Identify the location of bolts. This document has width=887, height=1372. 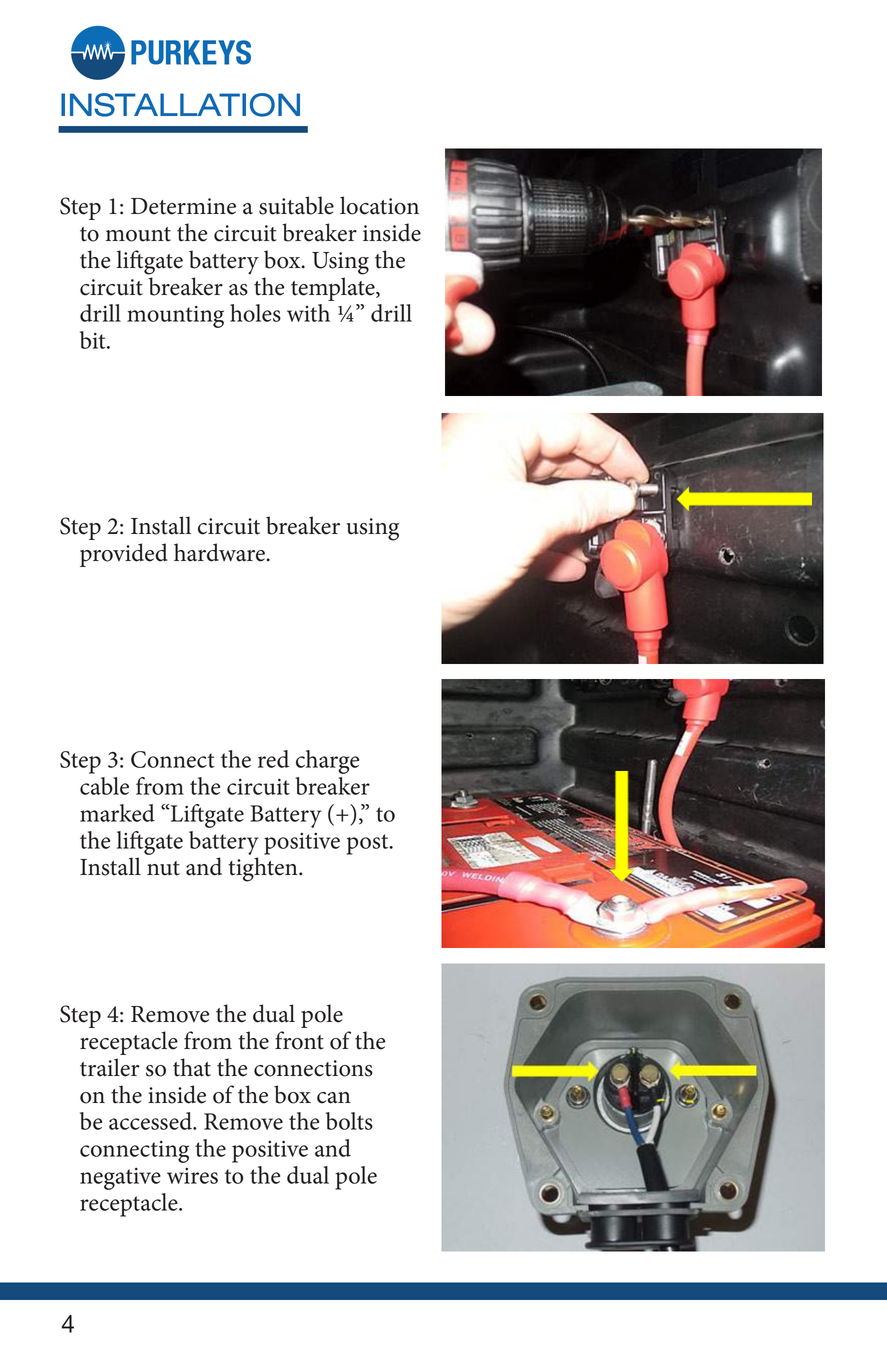
(349, 1121).
